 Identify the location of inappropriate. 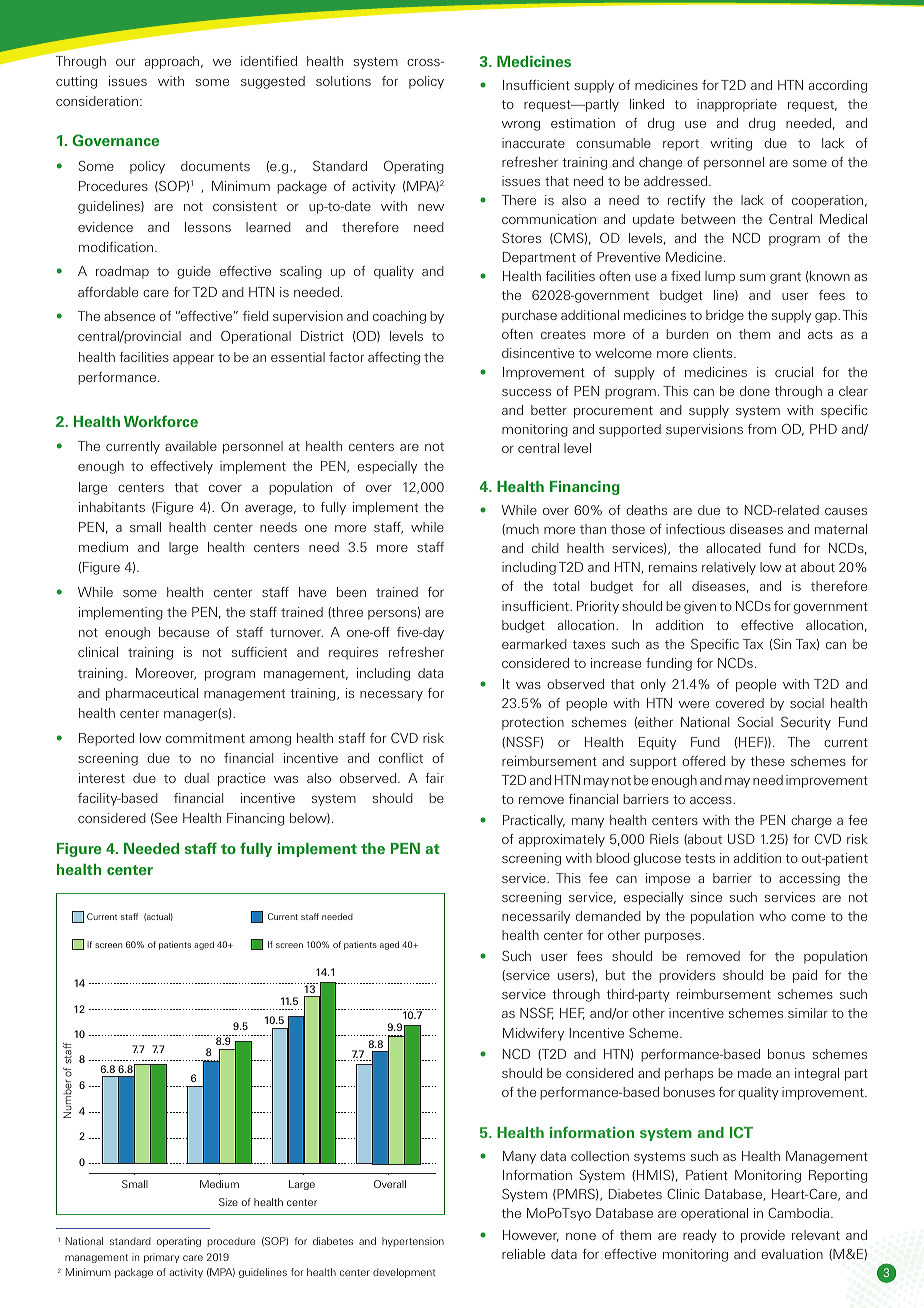
(737, 105).
